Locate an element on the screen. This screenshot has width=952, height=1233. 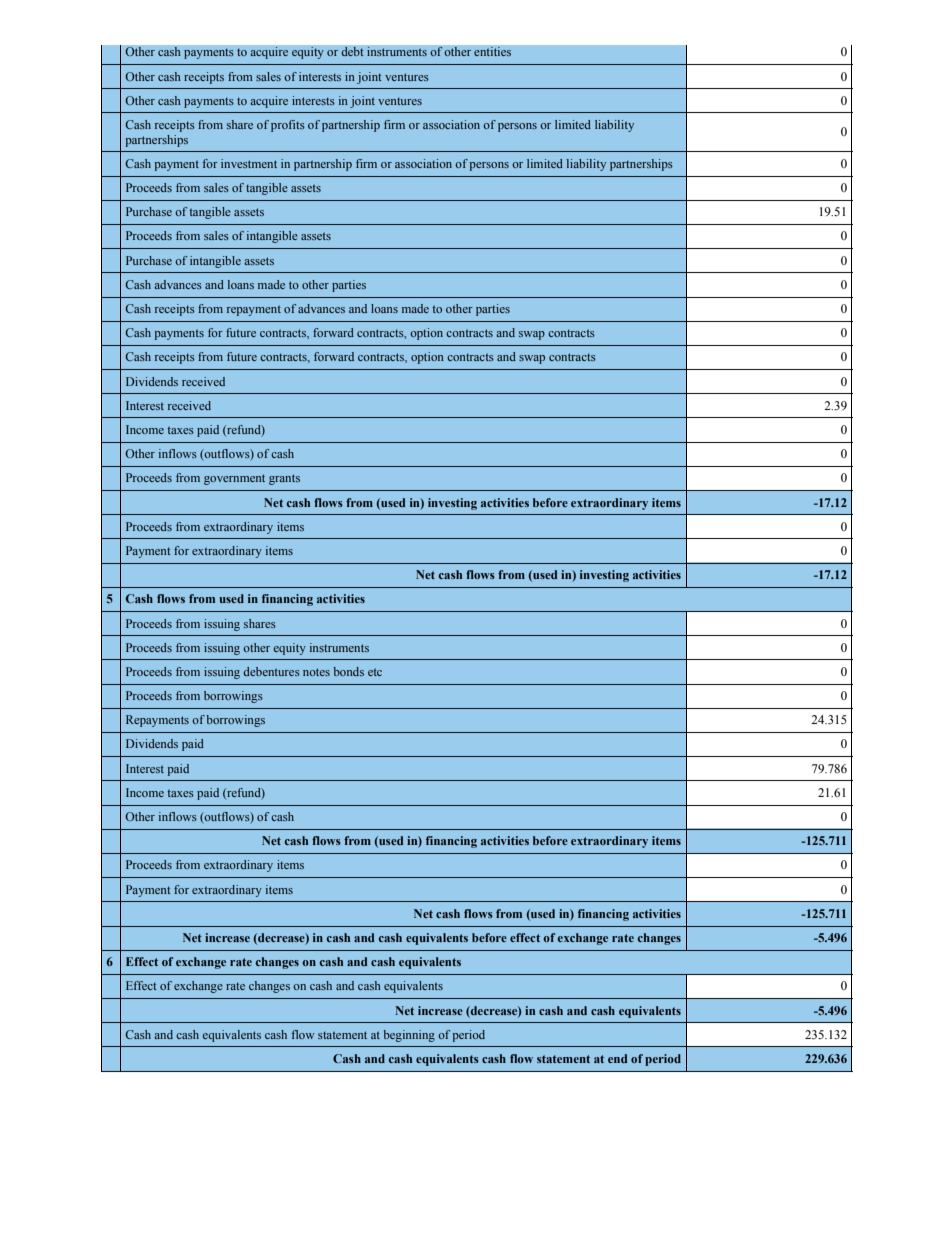
profits is located at coordinates (288, 126).
